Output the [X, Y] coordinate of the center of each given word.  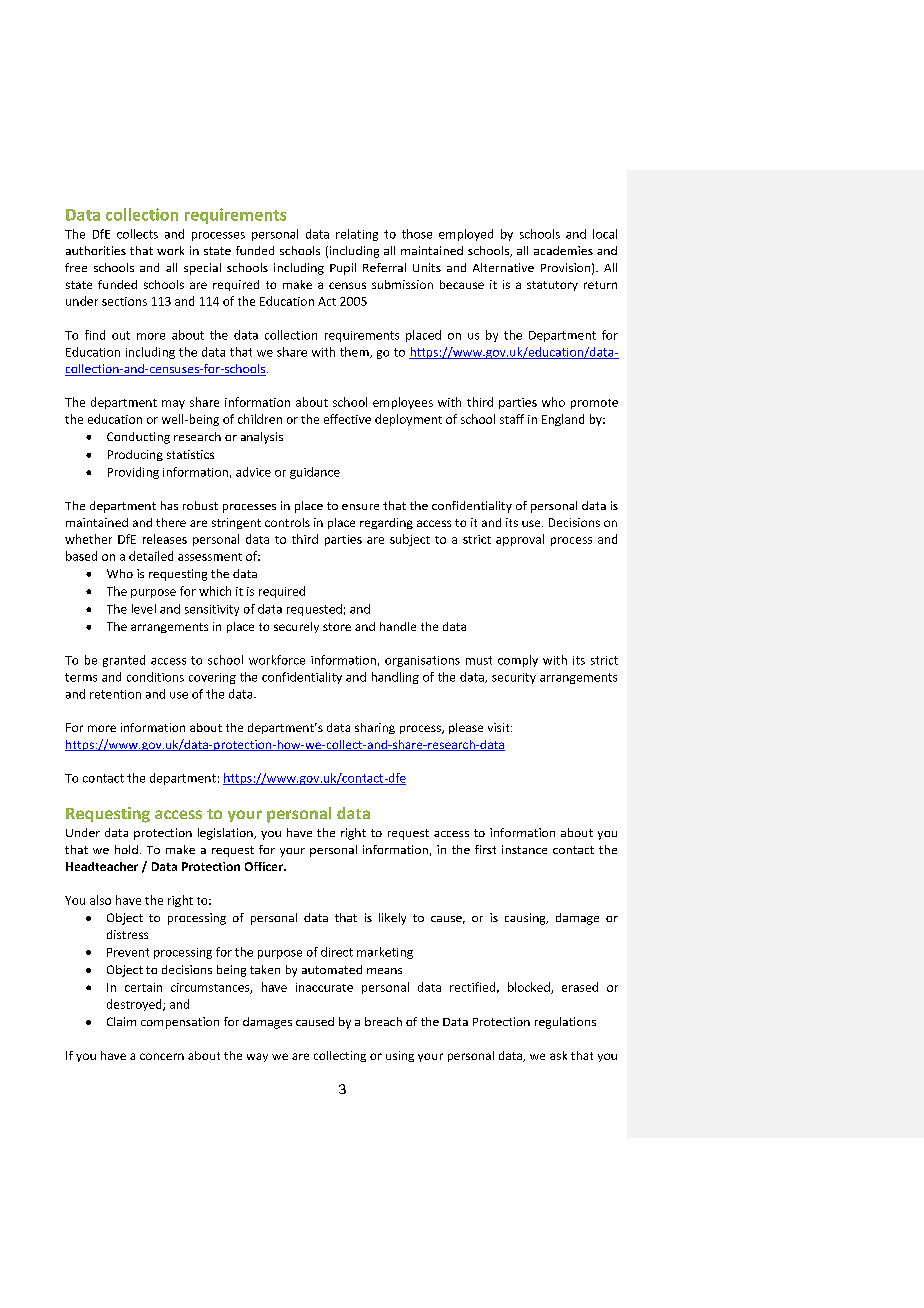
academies [563, 250]
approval [520, 540]
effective [347, 419]
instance [524, 849]
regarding [386, 523]
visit [500, 727]
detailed [151, 556]
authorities [96, 250]
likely [392, 919]
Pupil [343, 269]
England [563, 420]
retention [115, 694]
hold [126, 849]
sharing [375, 728]
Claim [121, 1021]
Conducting [138, 438]
